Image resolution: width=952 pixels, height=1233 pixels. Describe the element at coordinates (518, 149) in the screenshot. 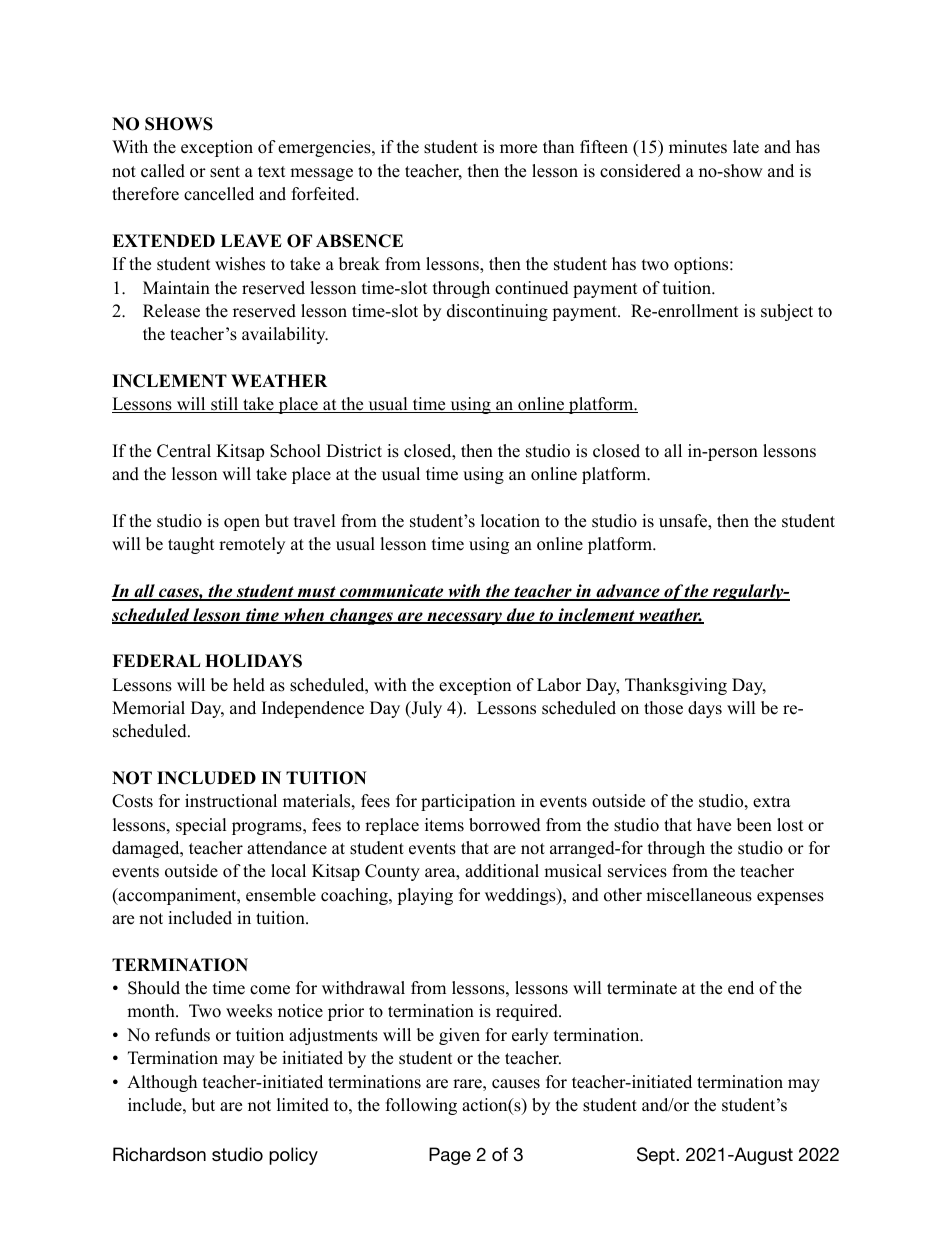

I see `more` at that location.
